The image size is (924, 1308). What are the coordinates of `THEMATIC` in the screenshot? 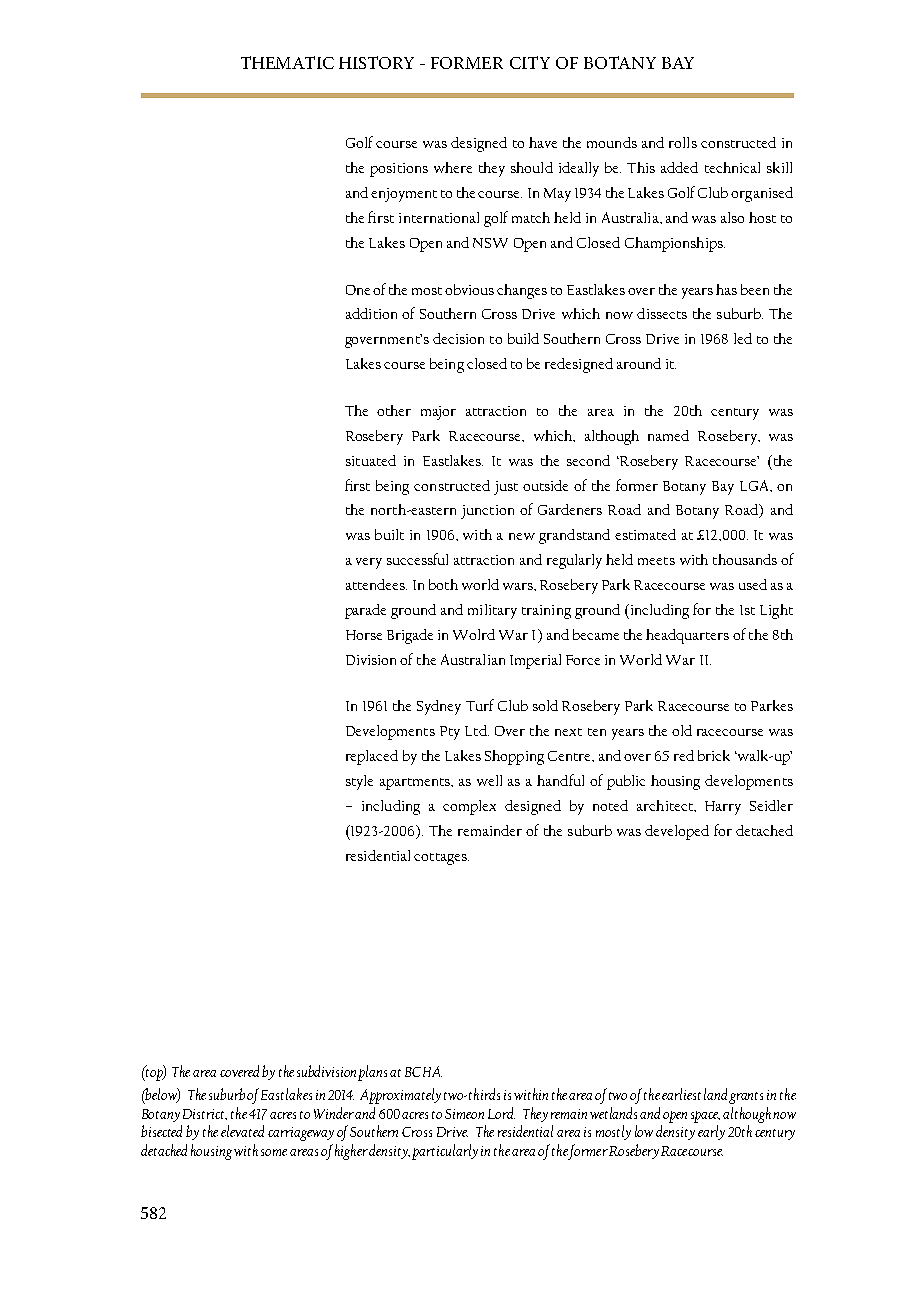 It's located at (287, 62).
